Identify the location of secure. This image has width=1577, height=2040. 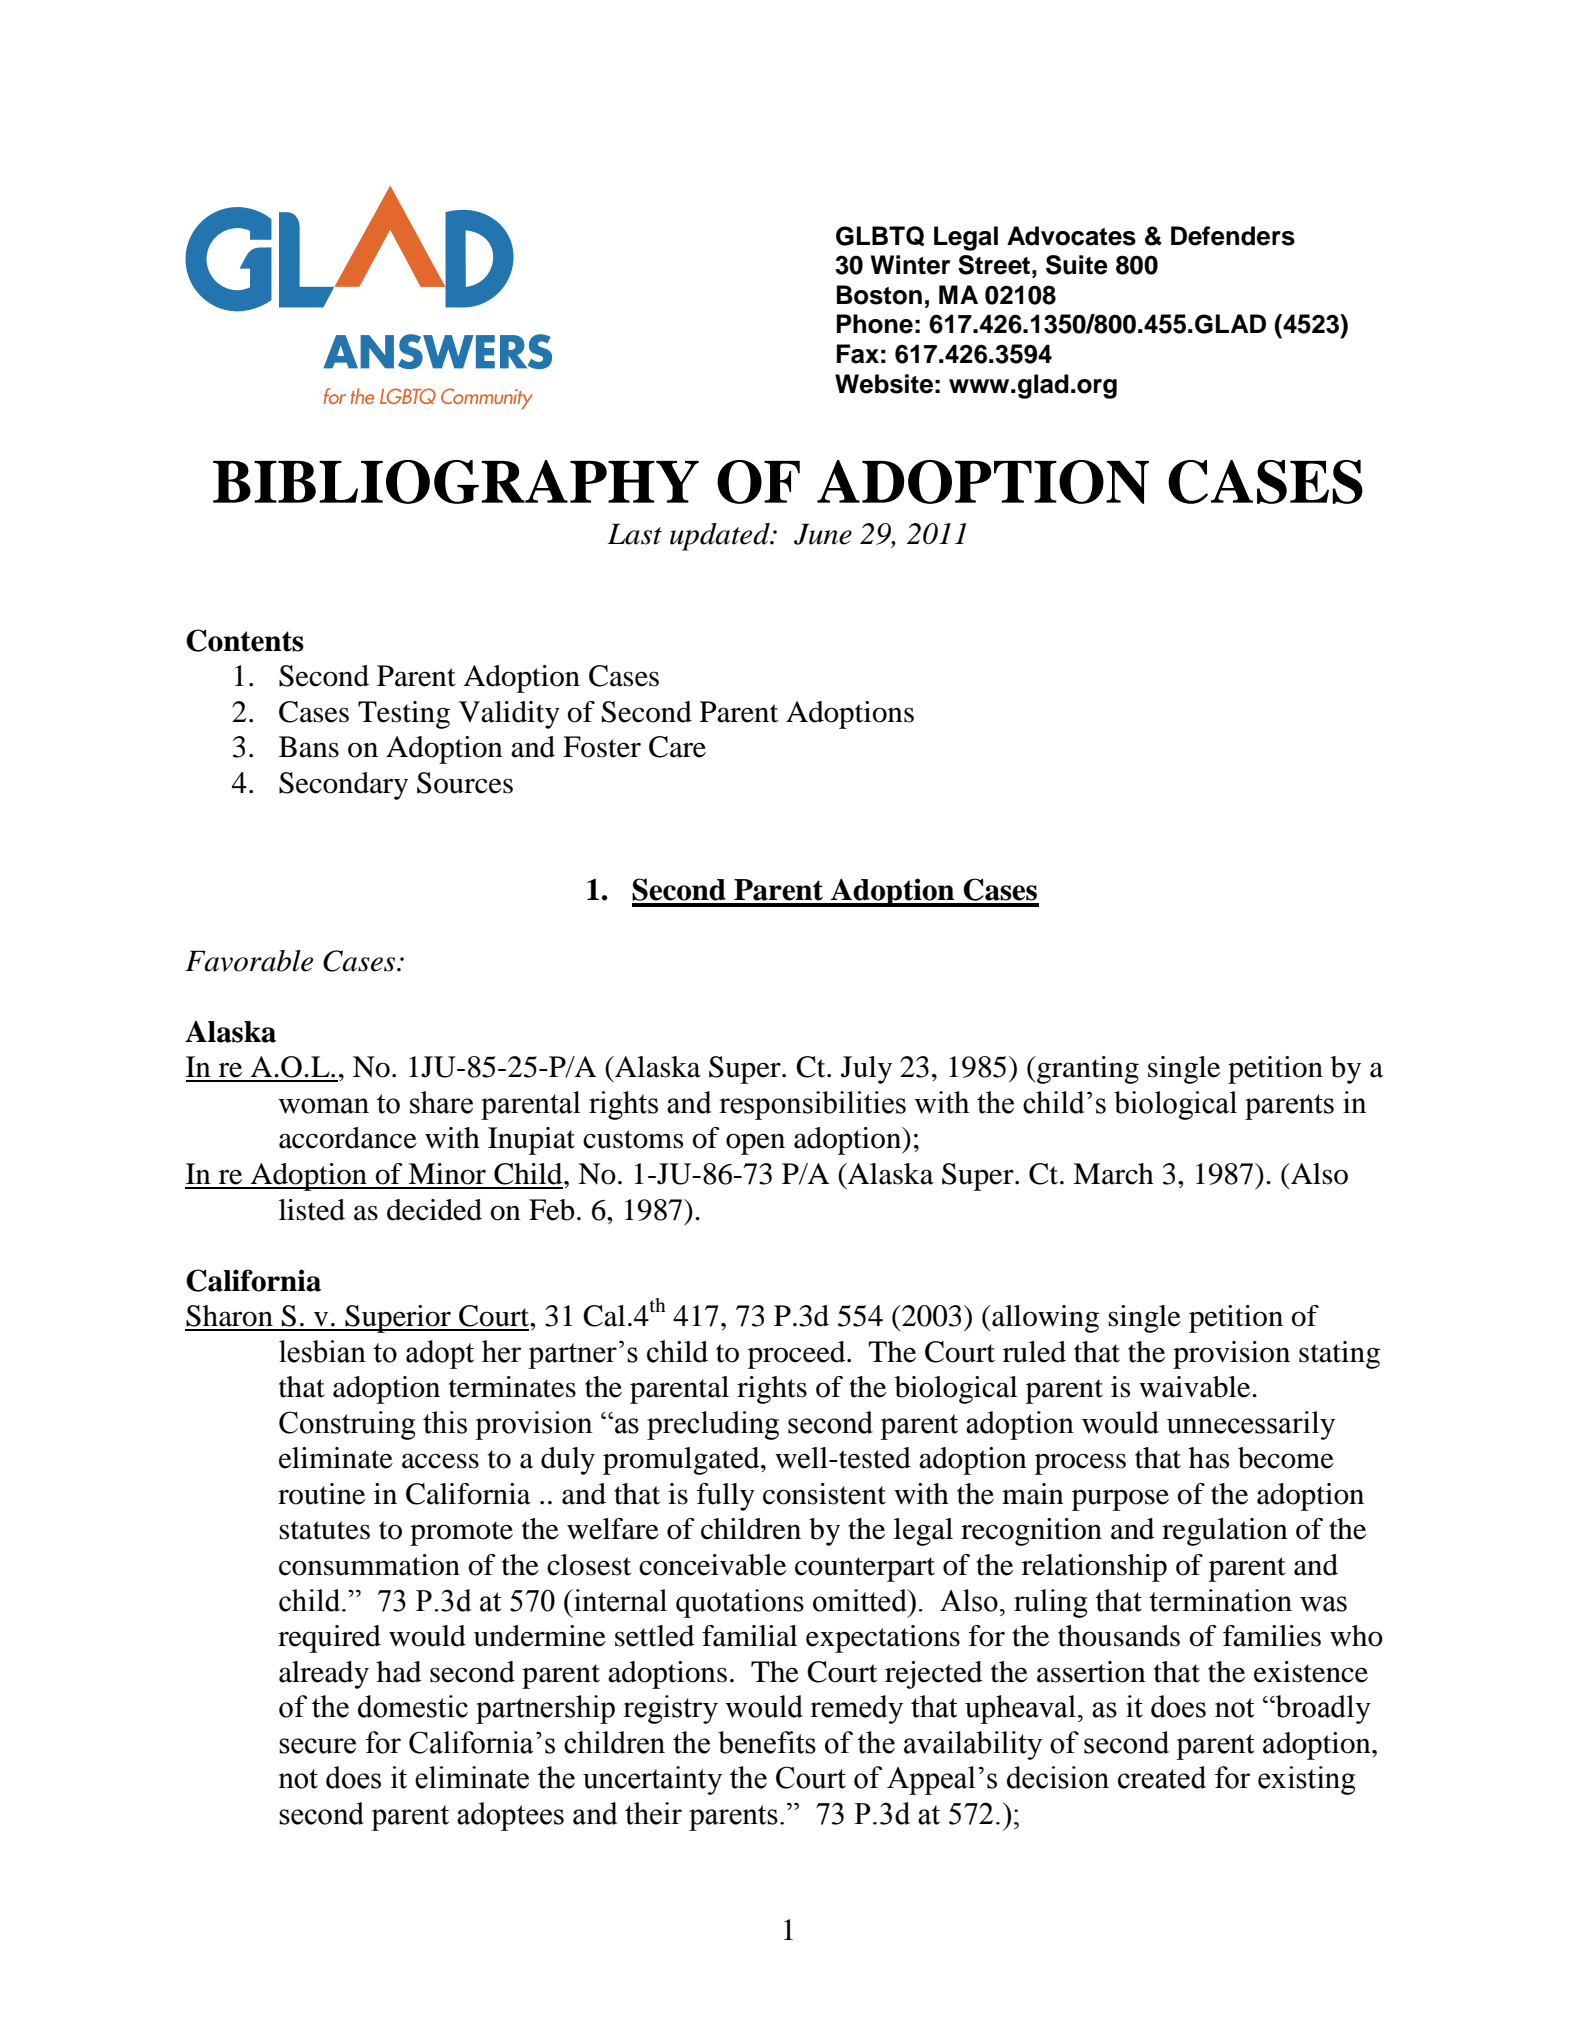
(317, 1746).
